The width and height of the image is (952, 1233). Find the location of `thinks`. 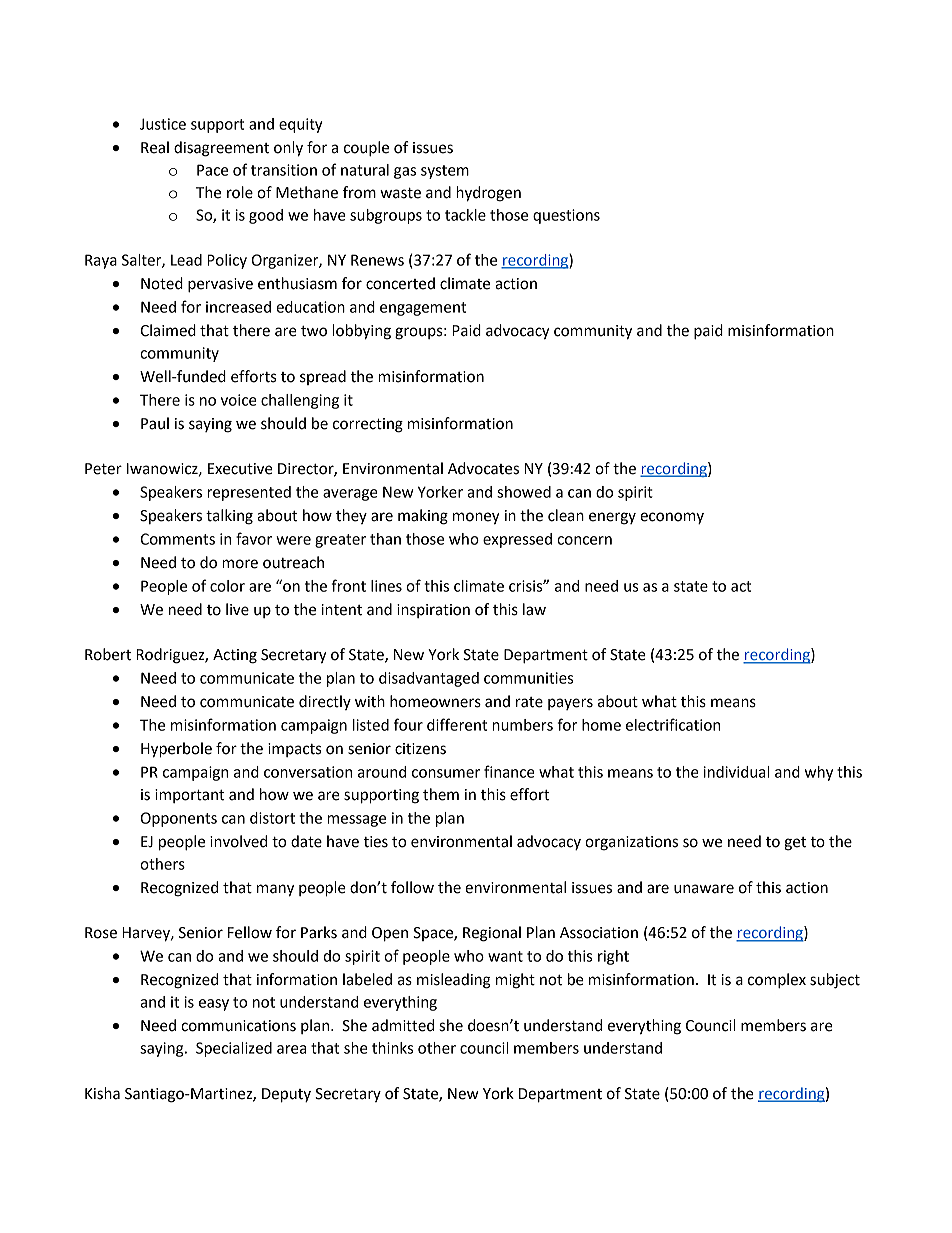

thinks is located at coordinates (392, 1048).
